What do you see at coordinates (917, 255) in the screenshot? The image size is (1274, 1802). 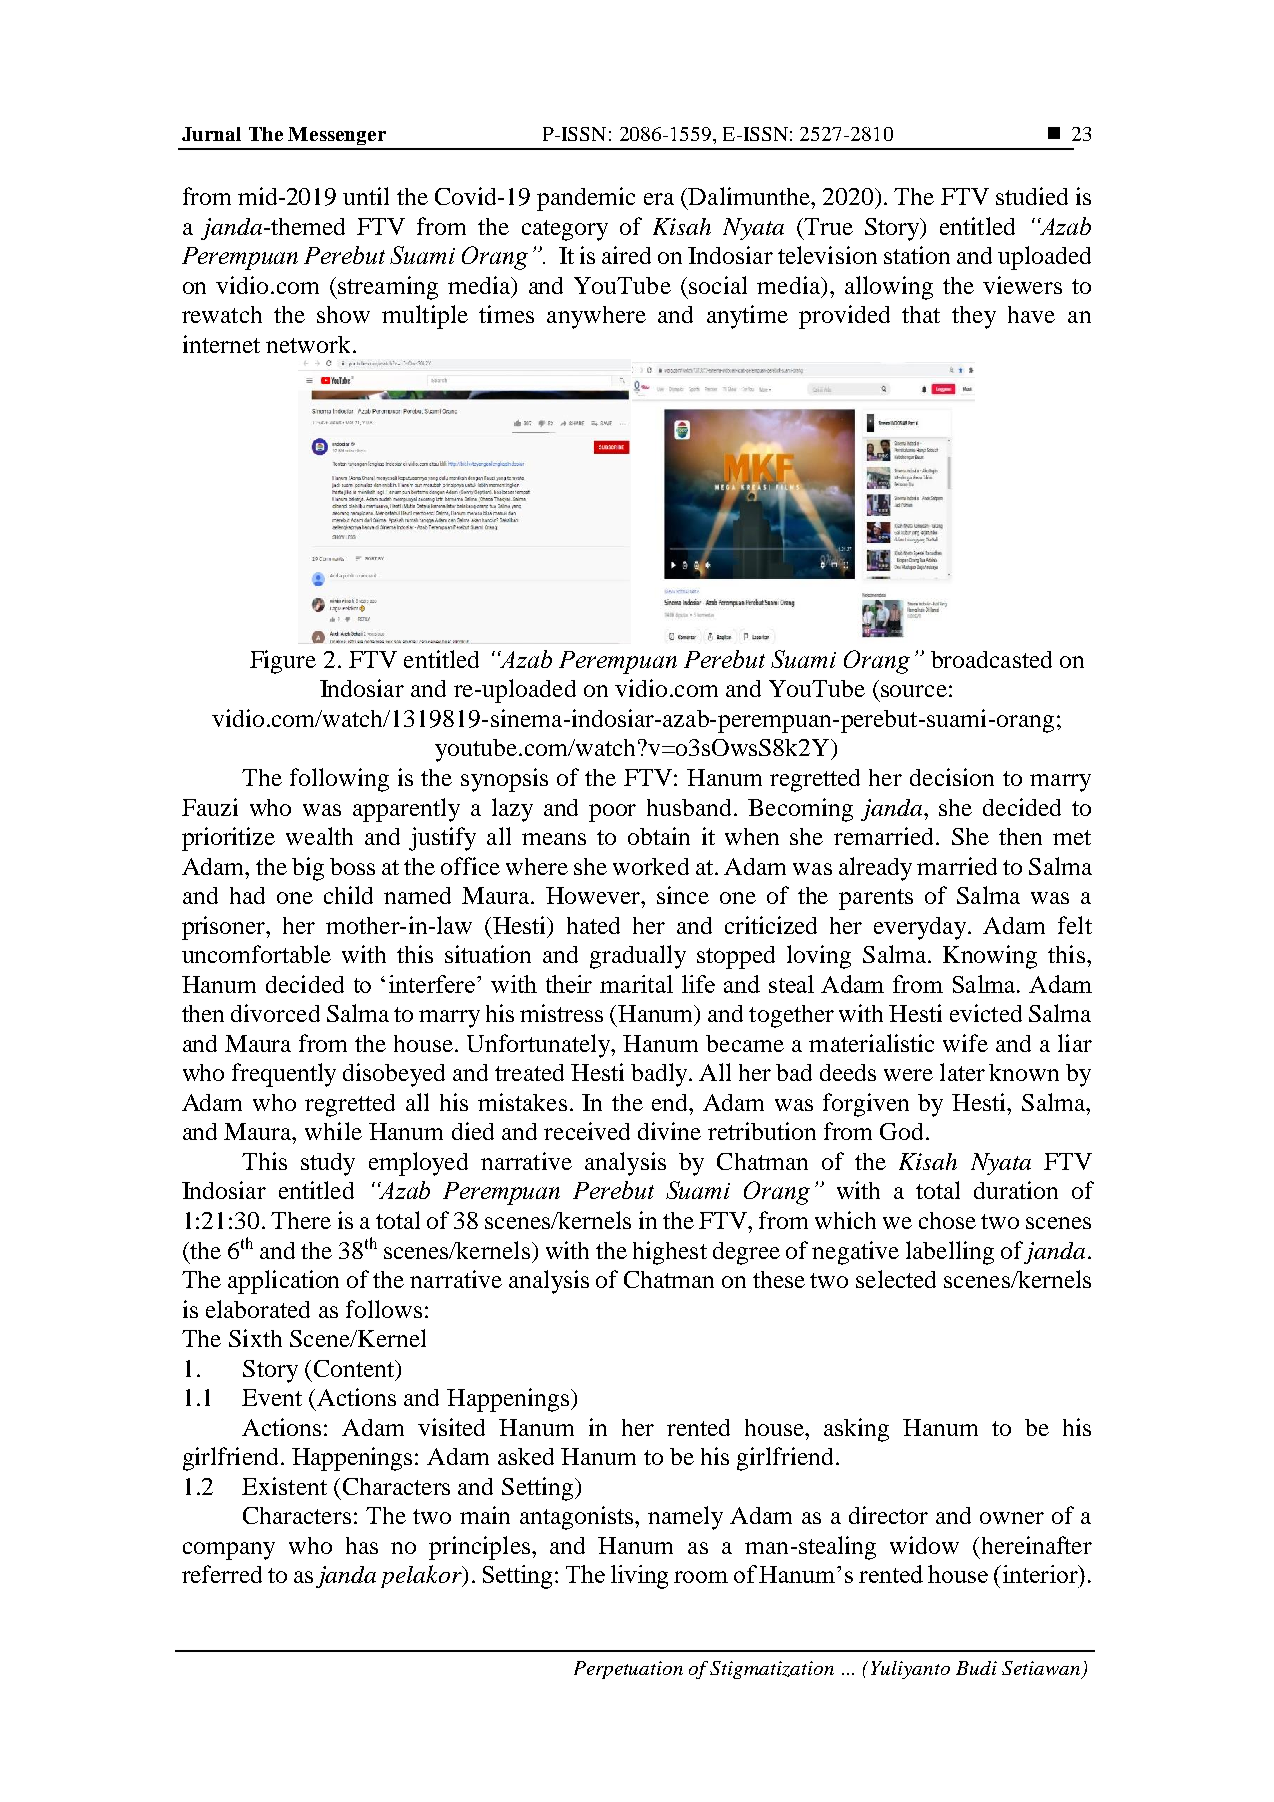 I see `station` at bounding box center [917, 255].
